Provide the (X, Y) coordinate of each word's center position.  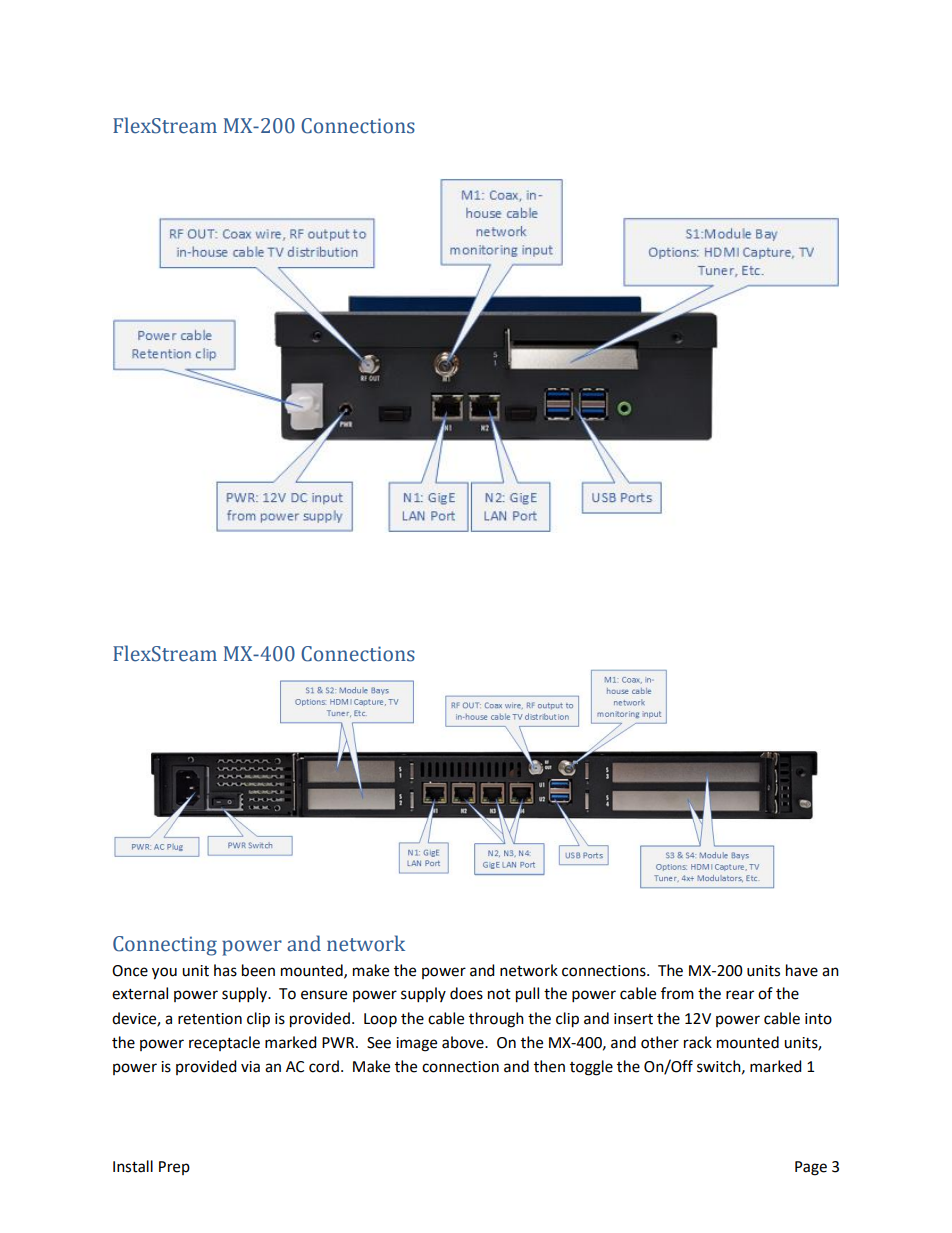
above (464, 1042)
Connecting (165, 946)
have (802, 970)
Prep (174, 1168)
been (258, 970)
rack (698, 1042)
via (250, 1067)
